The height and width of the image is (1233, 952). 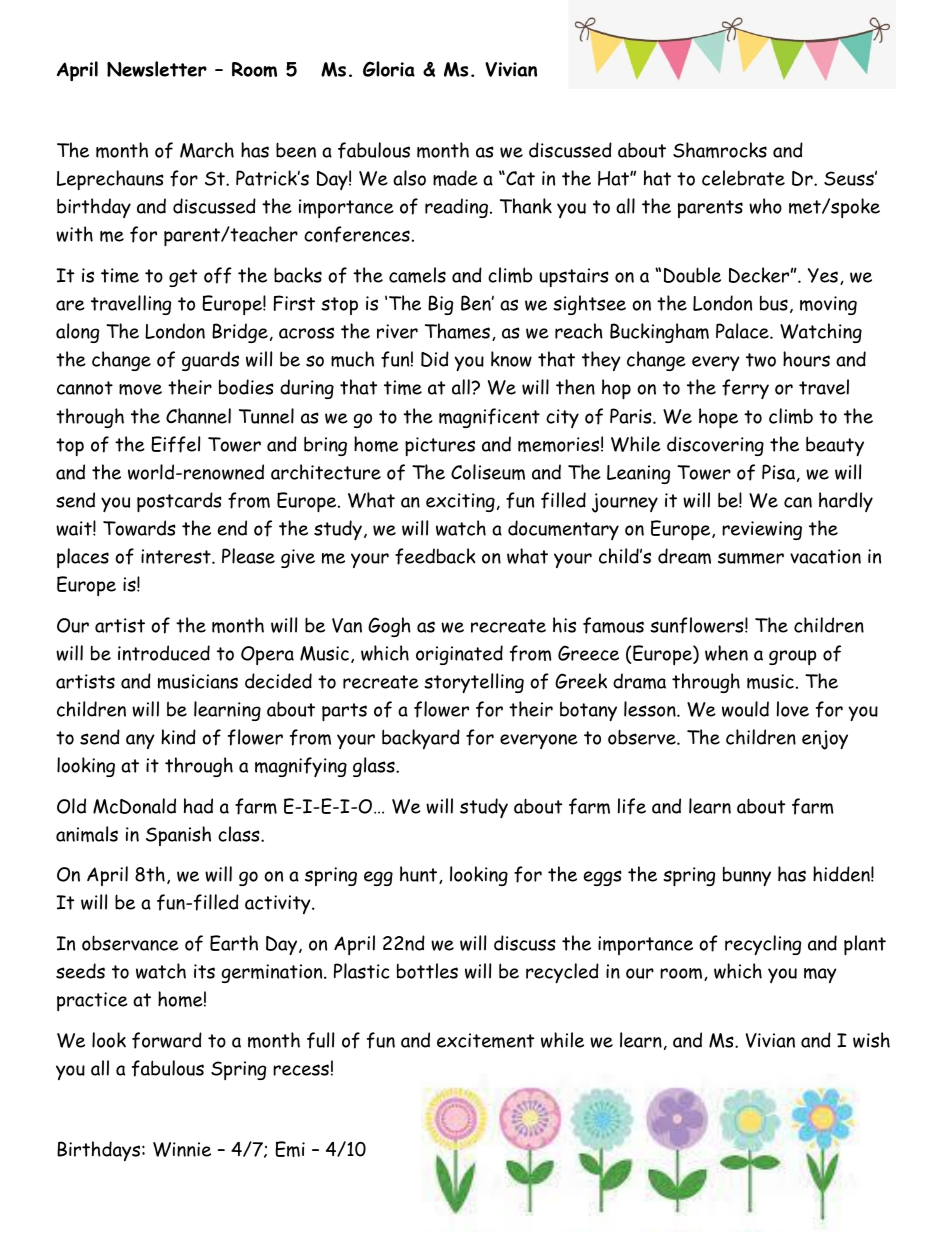 What do you see at coordinates (139, 528) in the image?
I see `Towards` at bounding box center [139, 528].
